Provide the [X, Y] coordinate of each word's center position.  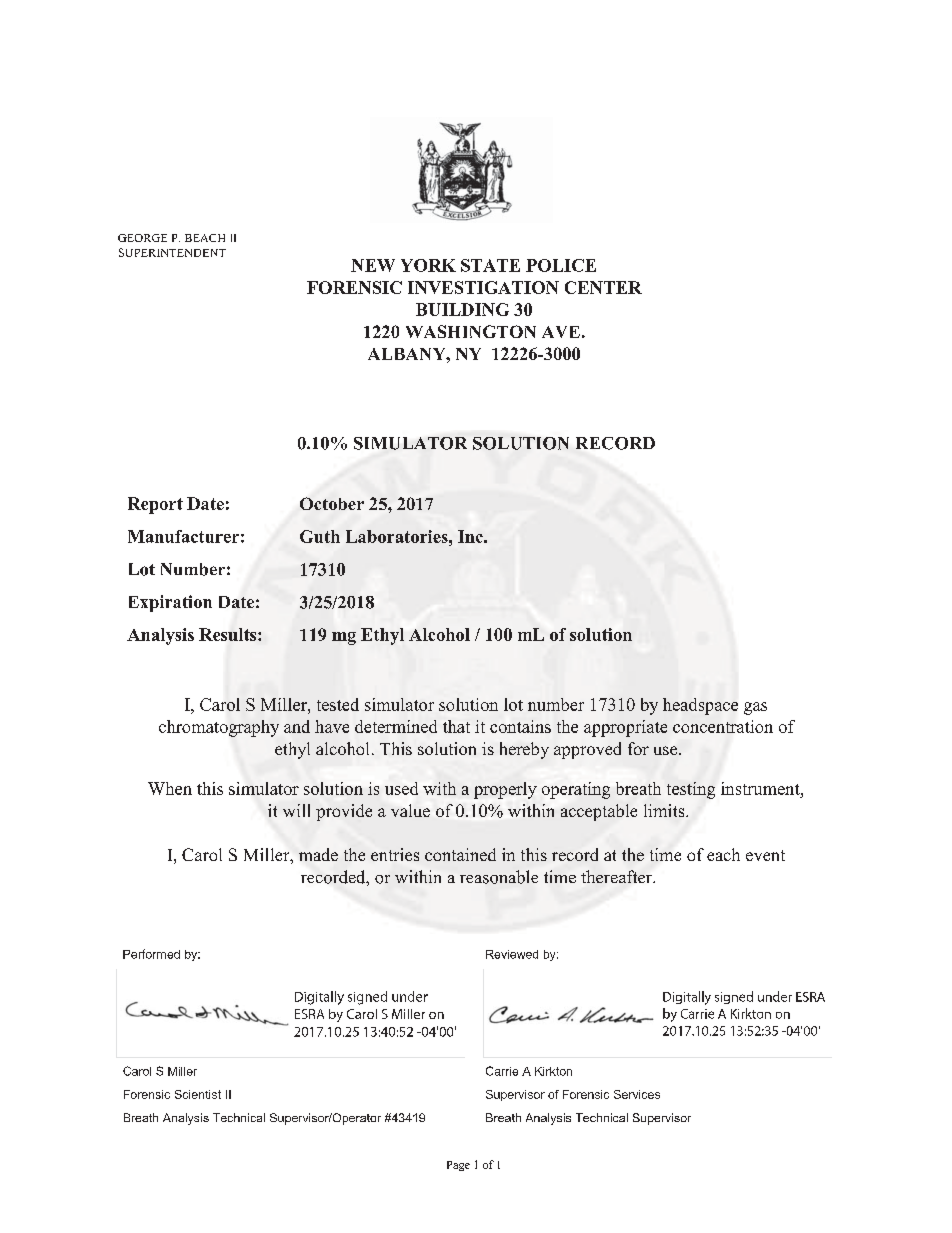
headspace [700, 706]
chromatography [219, 728]
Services [637, 1094]
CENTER [603, 287]
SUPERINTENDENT [172, 252]
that [456, 726]
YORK [428, 265]
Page [458, 1166]
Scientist [198, 1094]
